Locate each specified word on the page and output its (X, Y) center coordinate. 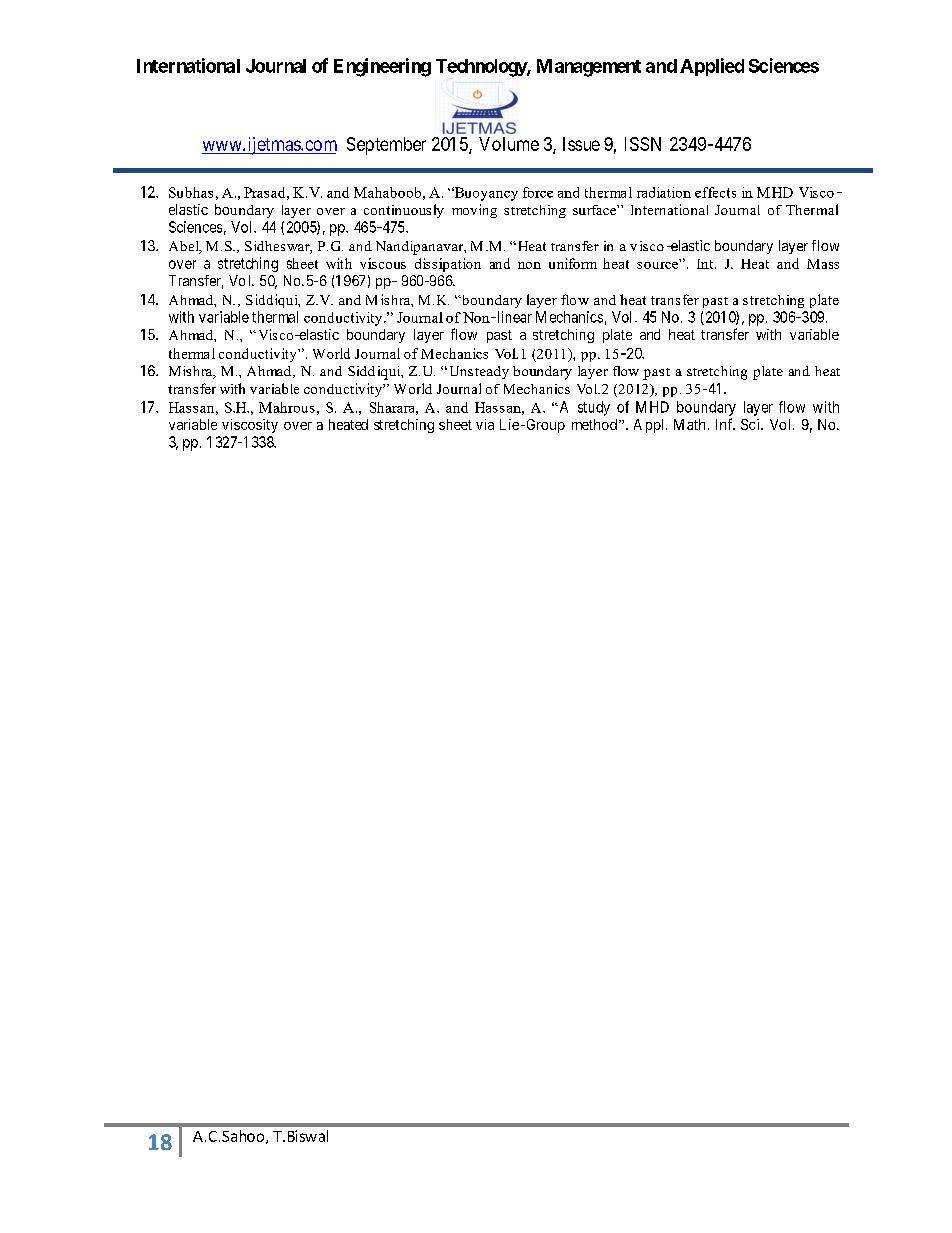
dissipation (448, 265)
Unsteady (479, 372)
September (386, 146)
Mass (823, 264)
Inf (725, 424)
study (594, 408)
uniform (573, 263)
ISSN (643, 144)
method (594, 424)
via (485, 424)
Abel (185, 247)
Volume (509, 144)
